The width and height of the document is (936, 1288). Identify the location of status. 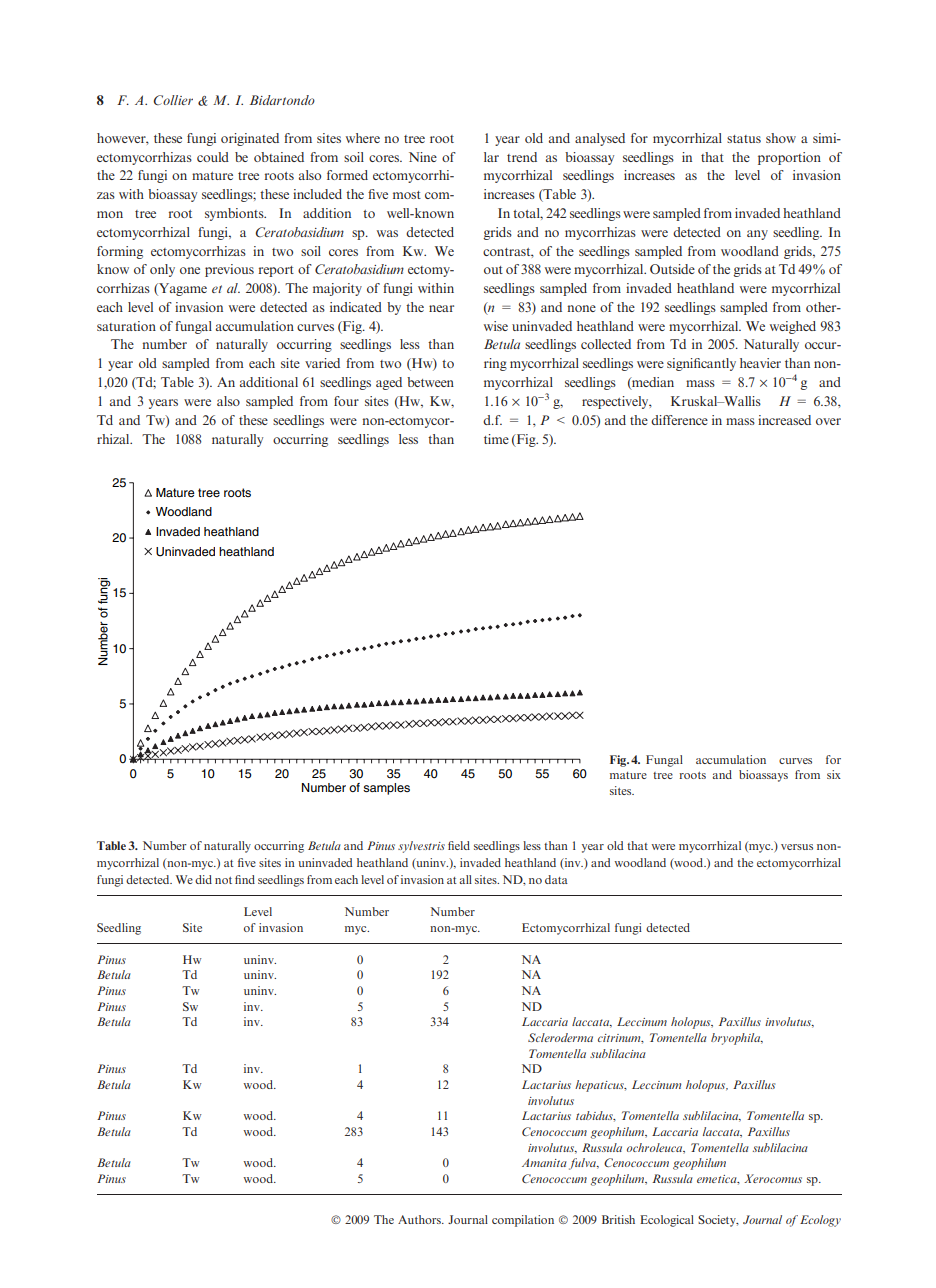
(744, 139).
